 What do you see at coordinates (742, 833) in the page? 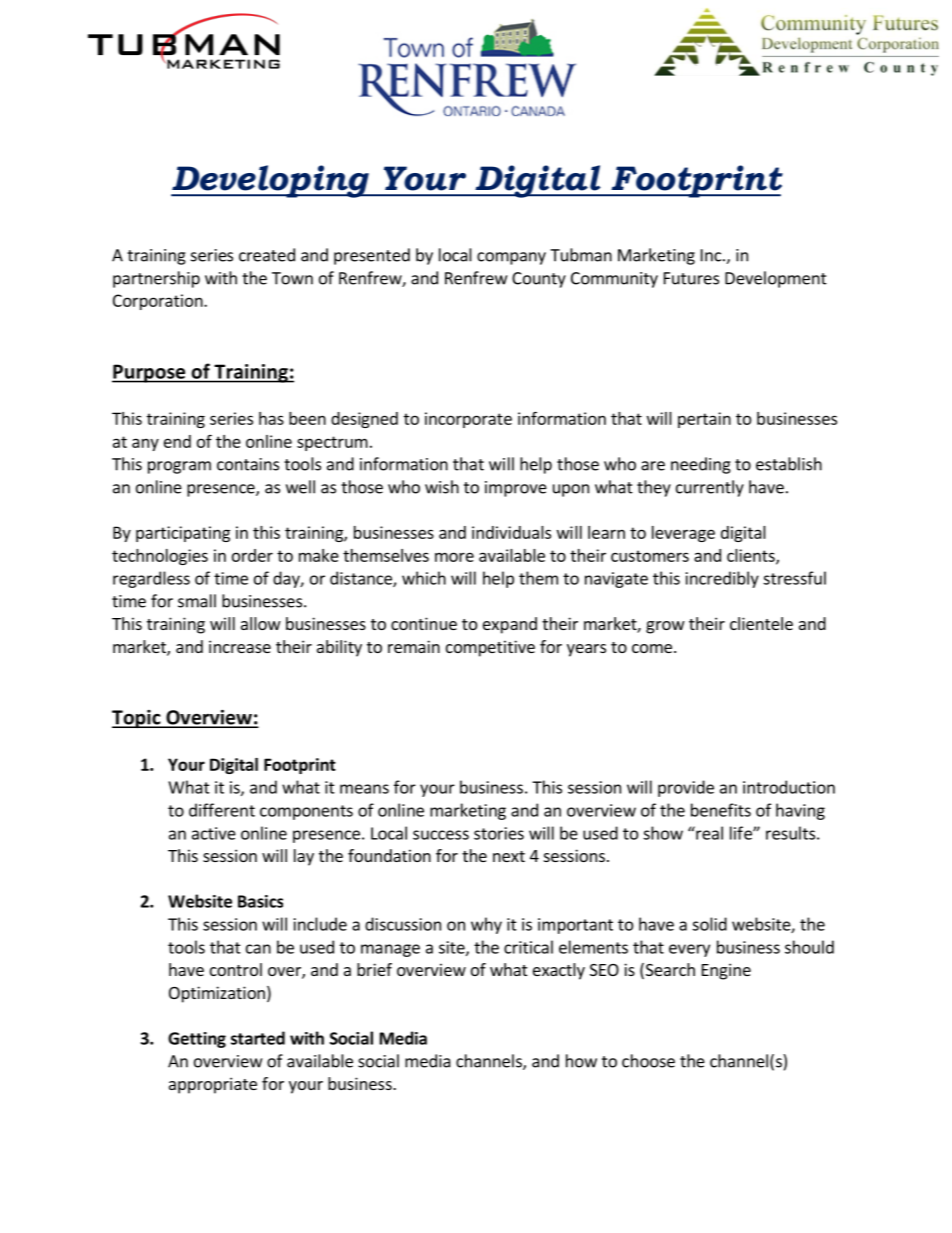
I see `life` at bounding box center [742, 833].
